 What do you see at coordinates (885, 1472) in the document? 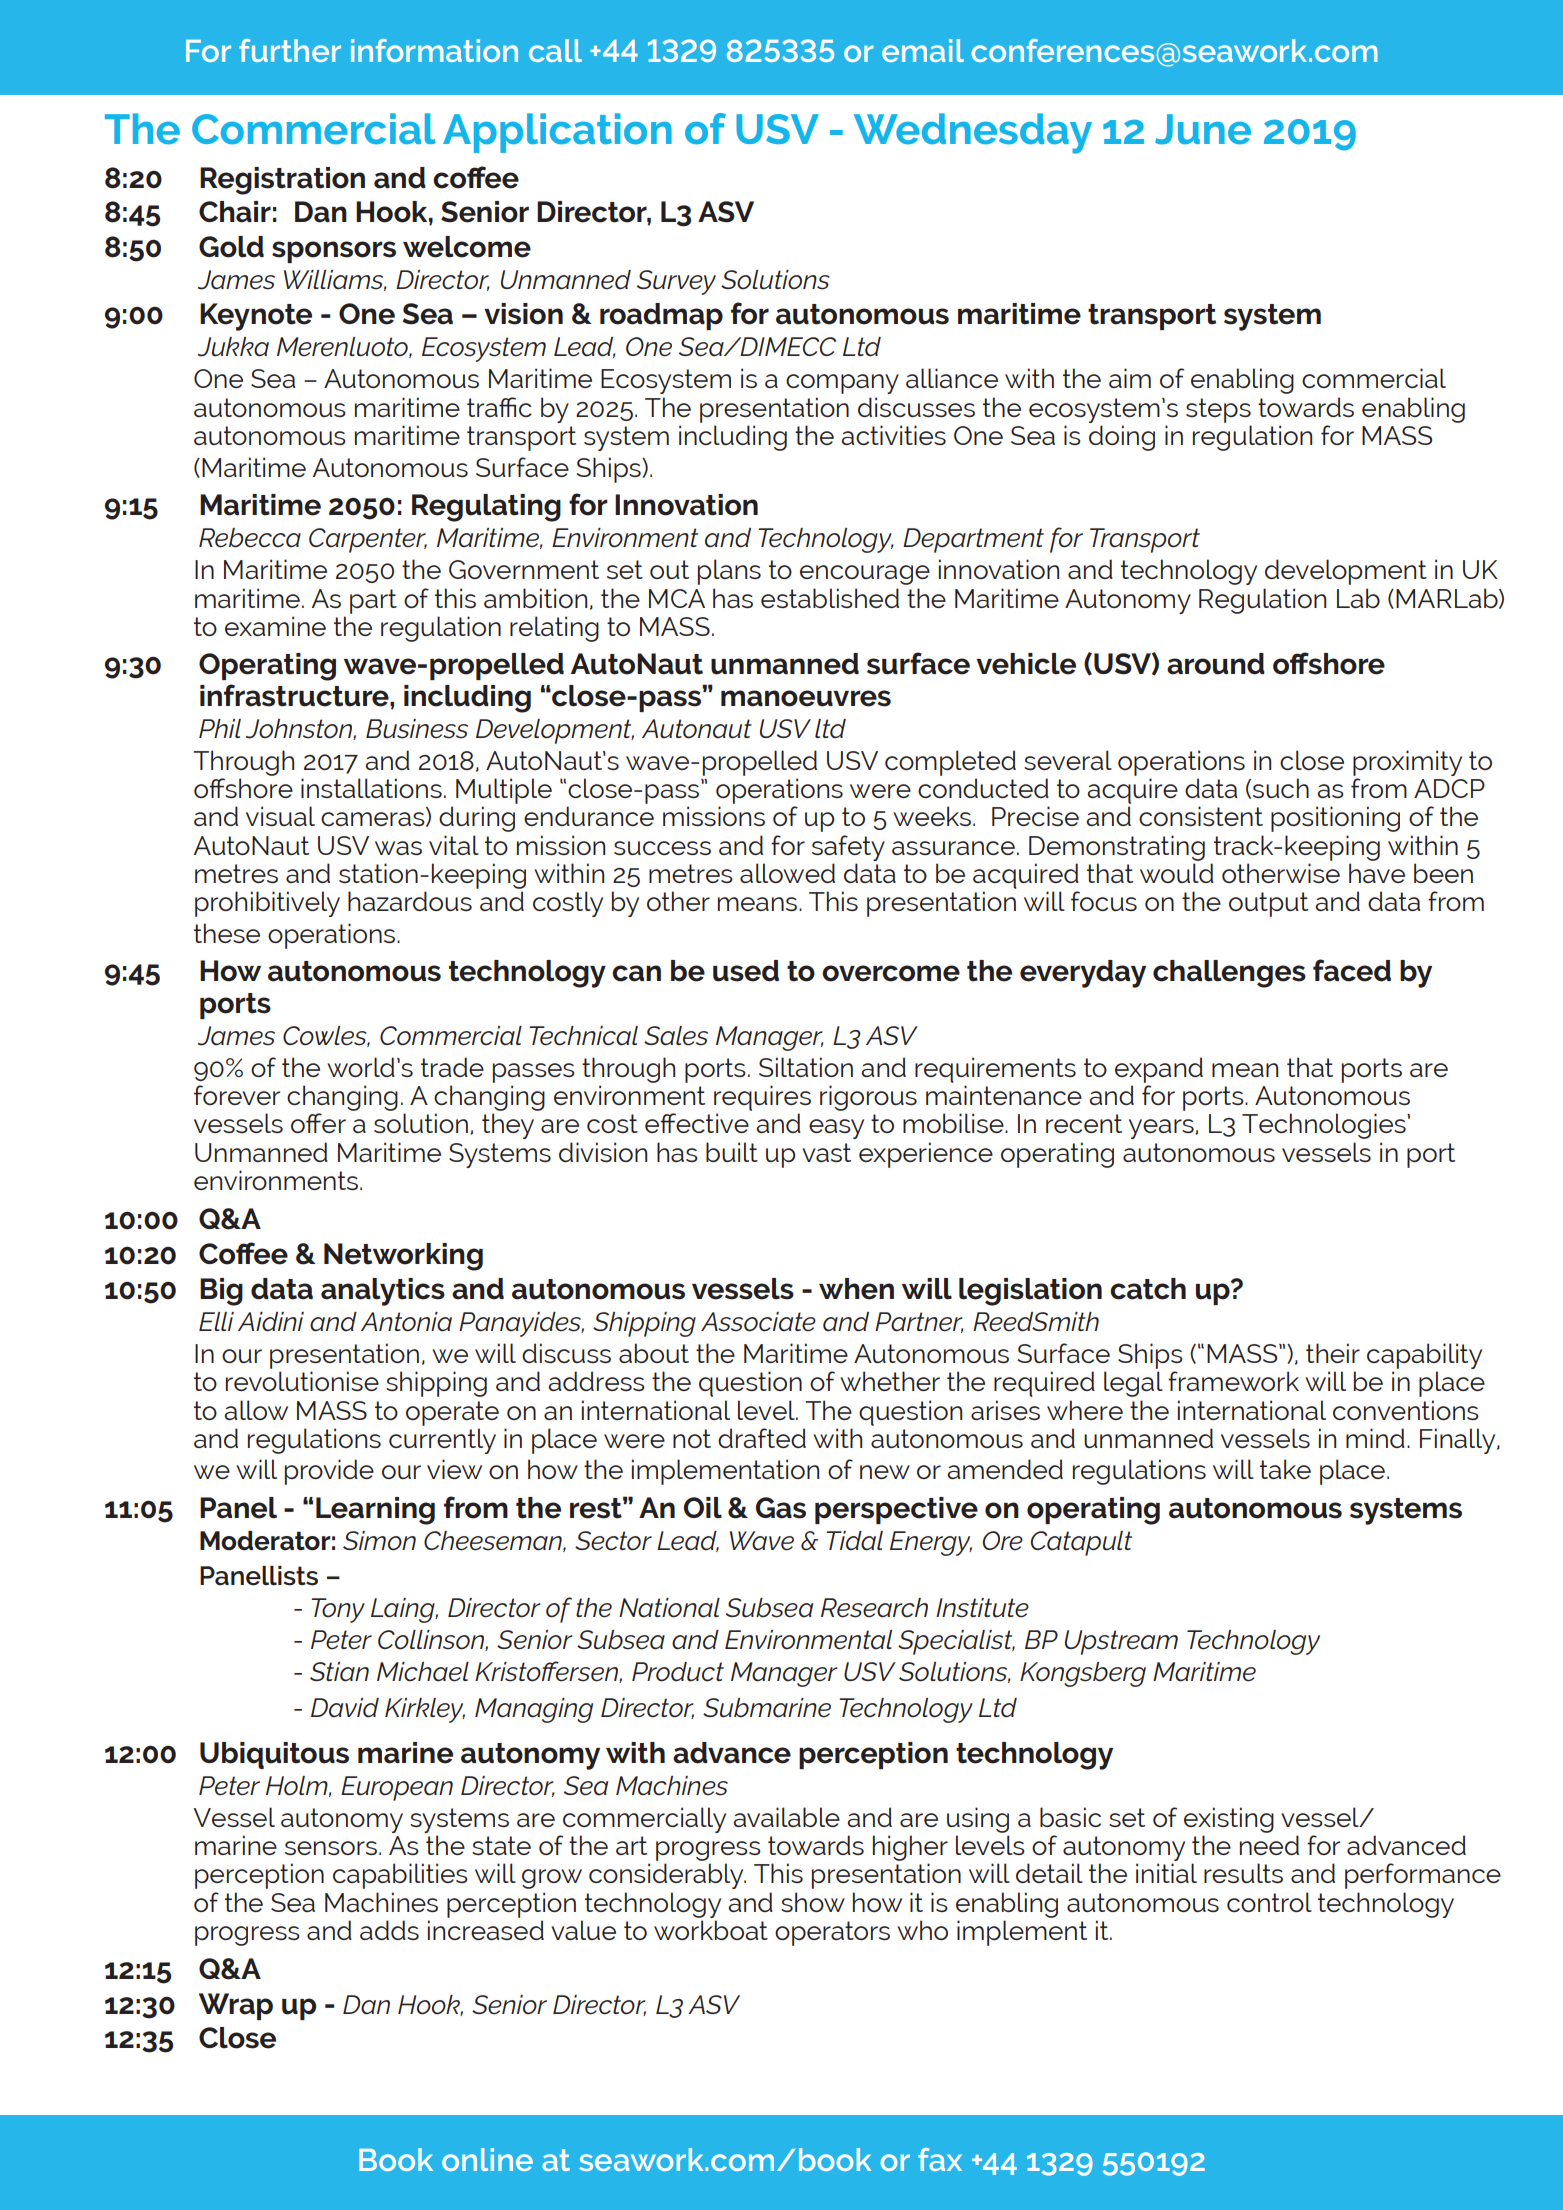
I see `new` at bounding box center [885, 1472].
